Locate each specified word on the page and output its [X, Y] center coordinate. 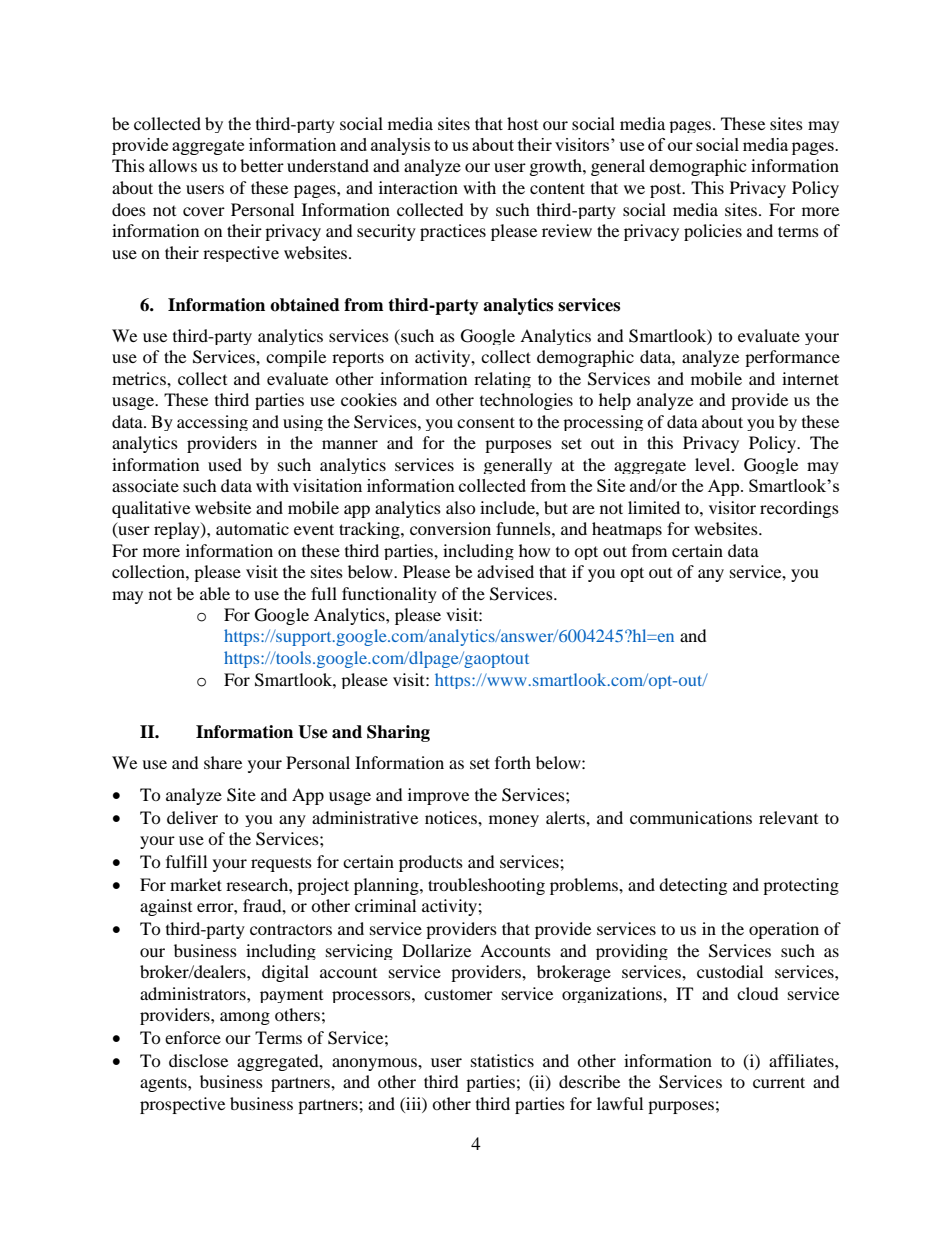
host [522, 123]
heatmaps [627, 530]
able [215, 593]
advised [505, 571]
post [667, 190]
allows [173, 165]
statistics [502, 1060]
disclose [198, 1060]
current [779, 1082]
